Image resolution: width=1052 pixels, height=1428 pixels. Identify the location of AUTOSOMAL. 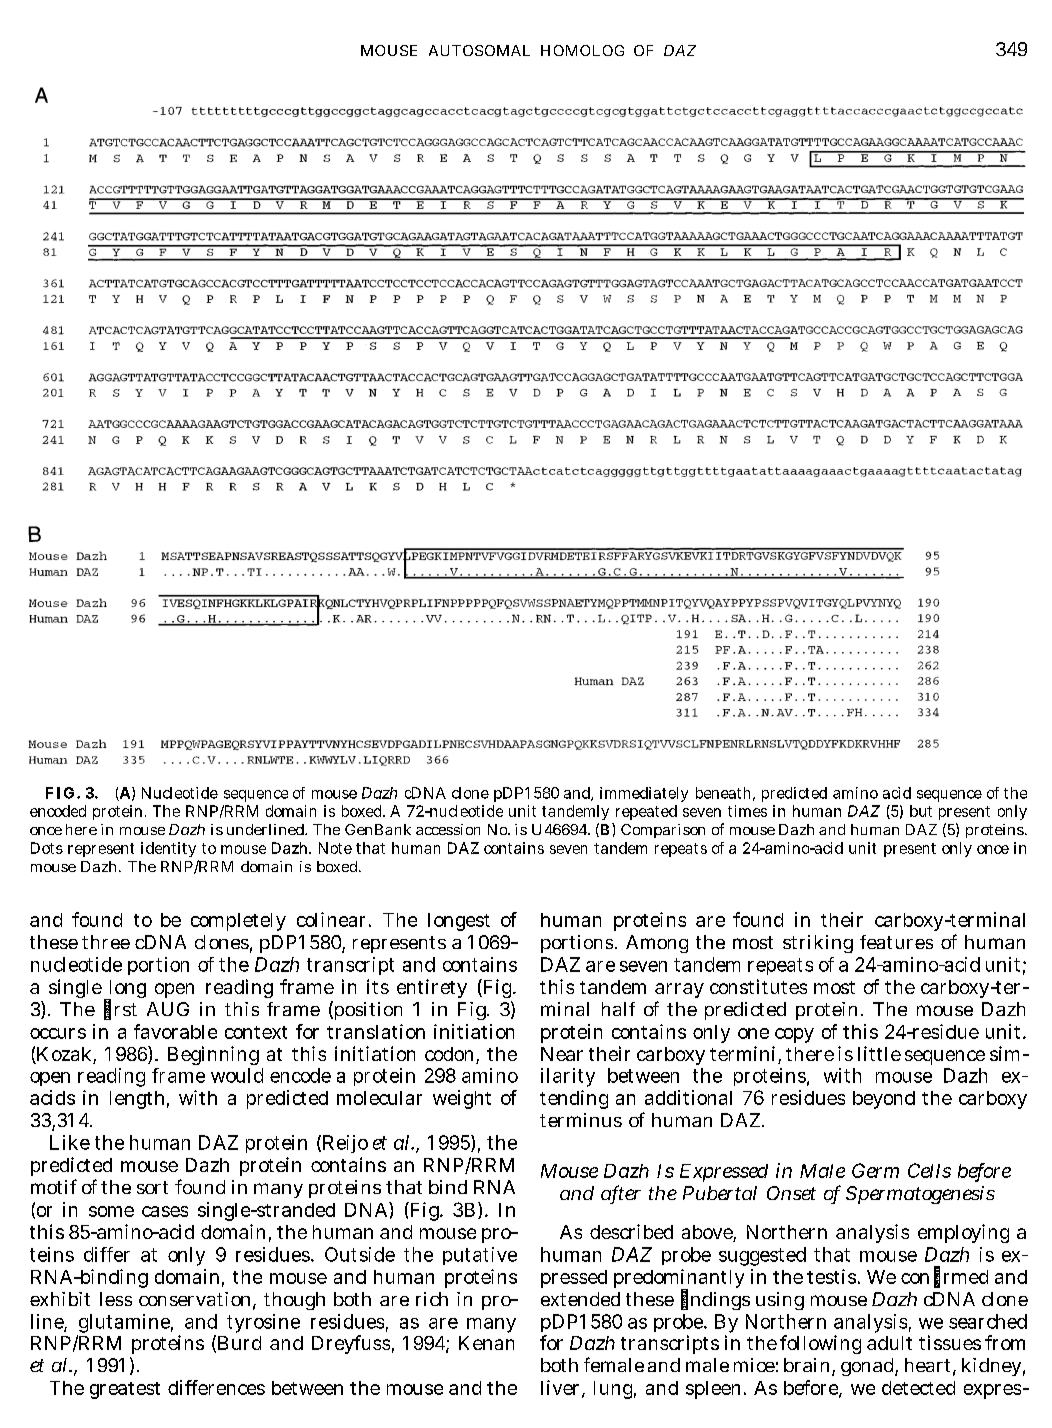
(479, 50).
